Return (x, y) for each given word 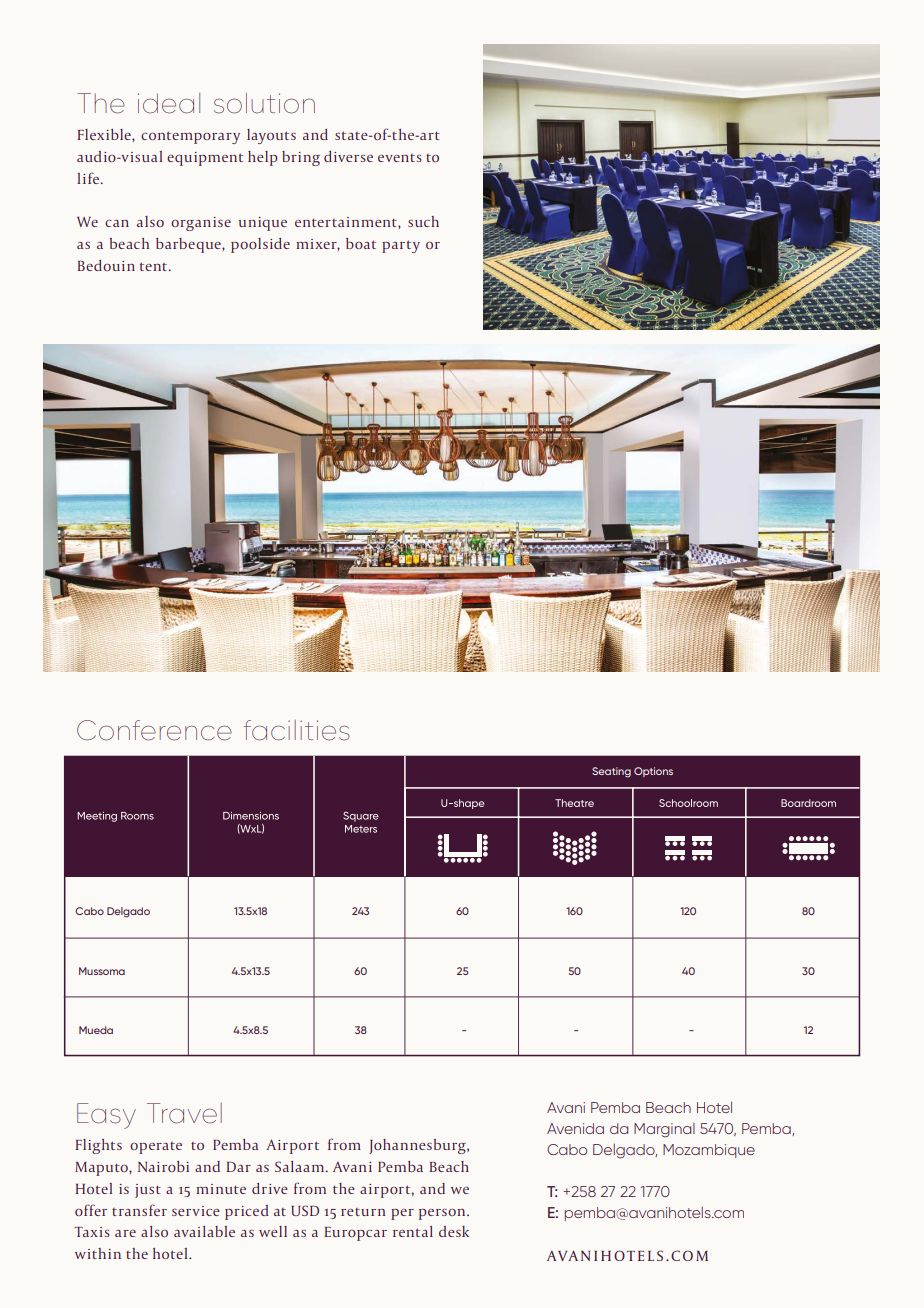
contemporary (190, 137)
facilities (296, 730)
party (401, 246)
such (423, 221)
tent (155, 266)
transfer (139, 1210)
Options (653, 772)
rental (413, 1231)
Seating (611, 772)
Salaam (301, 1166)
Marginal (664, 1130)
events (400, 158)
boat (361, 243)
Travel (184, 1113)
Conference (154, 730)
